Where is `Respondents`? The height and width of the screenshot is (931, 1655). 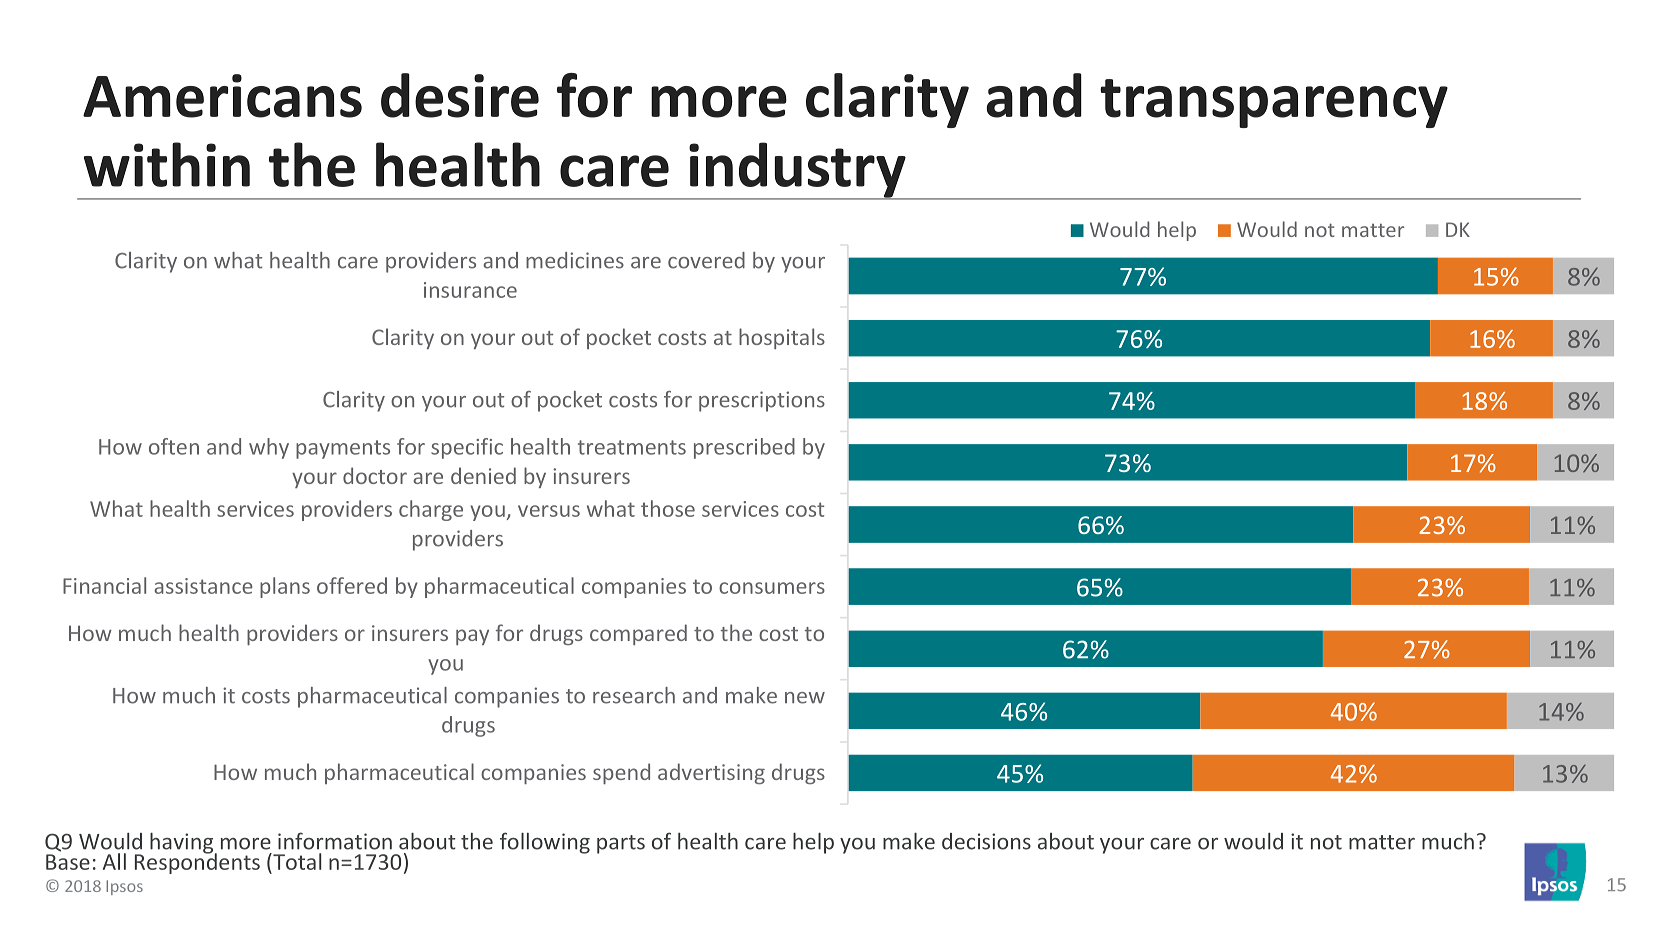
Respondents is located at coordinates (197, 862).
